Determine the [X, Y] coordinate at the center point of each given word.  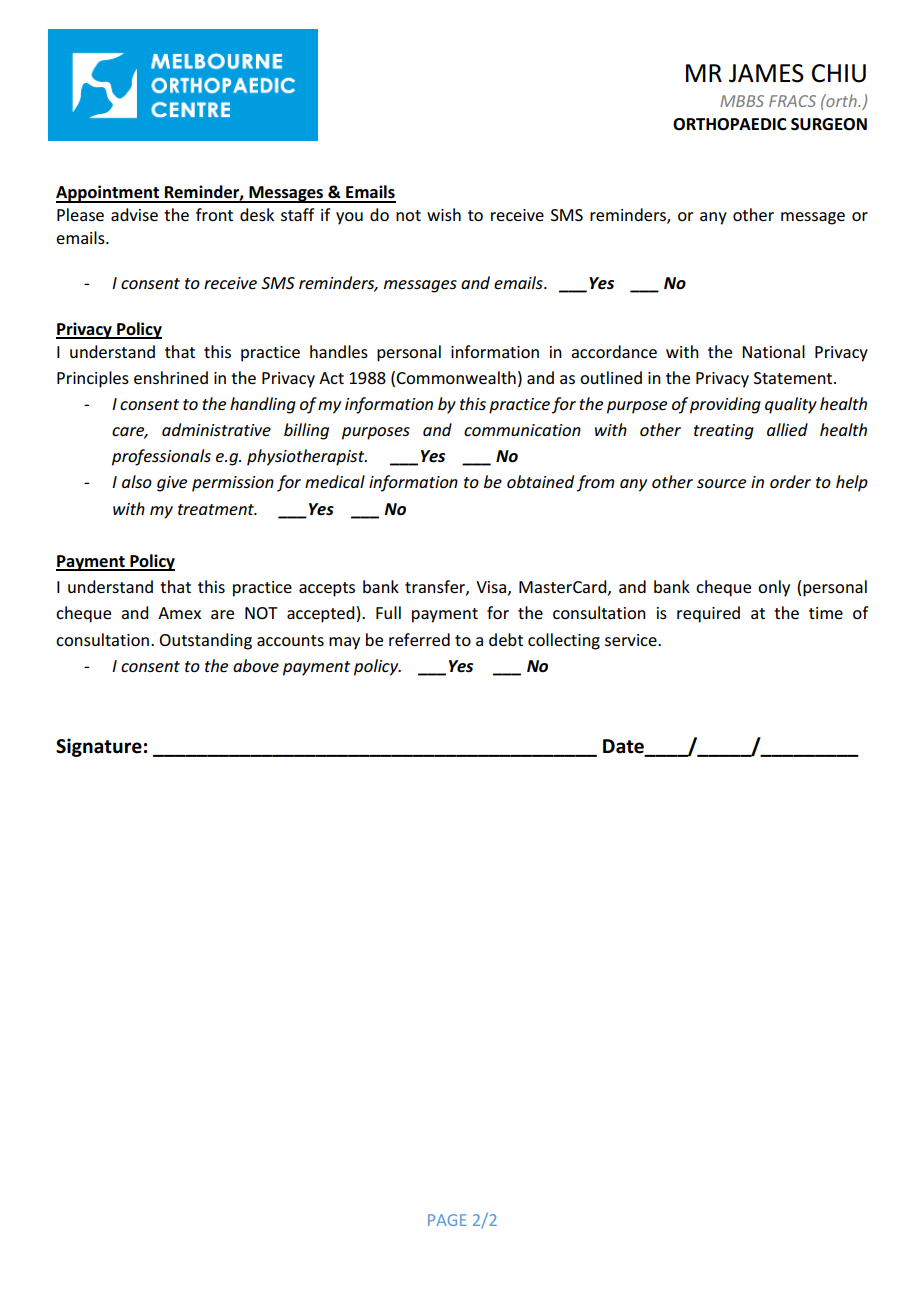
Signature [99, 747]
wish [444, 214]
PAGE [447, 1220]
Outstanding [206, 641]
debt [506, 639]
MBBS [742, 101]
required [708, 614]
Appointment [109, 194]
